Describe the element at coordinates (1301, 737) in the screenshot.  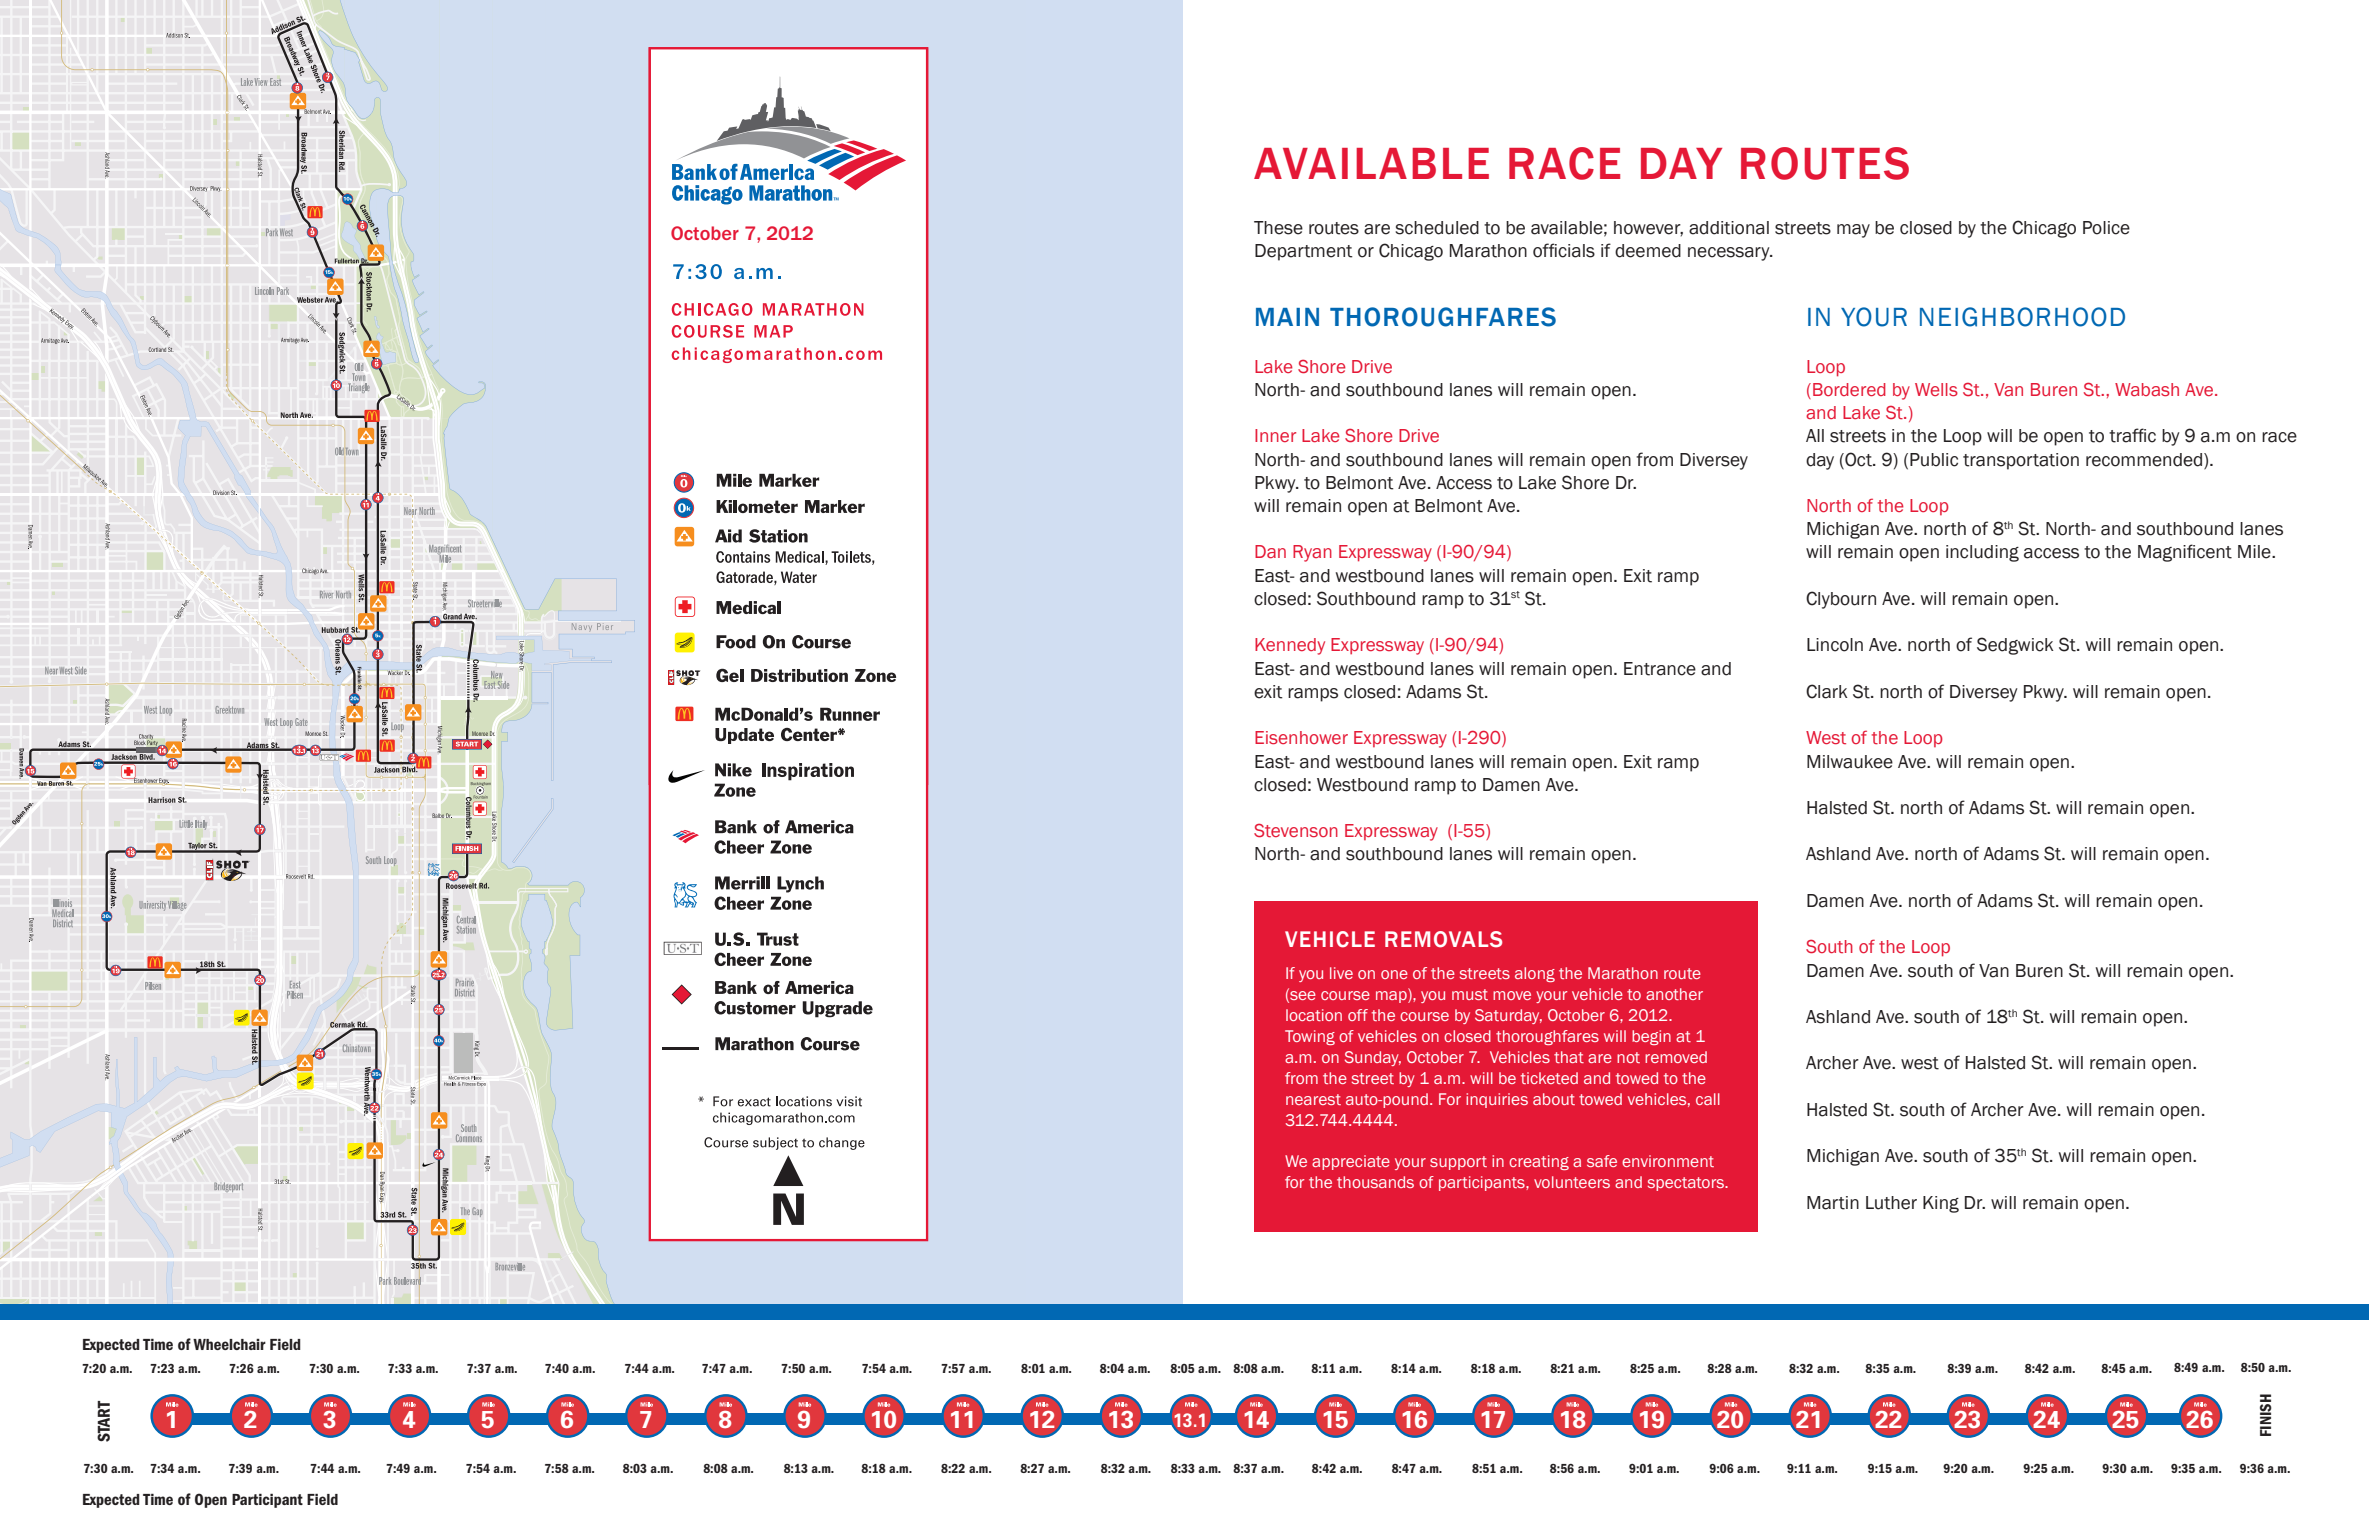
I see `Eisenhower` at that location.
